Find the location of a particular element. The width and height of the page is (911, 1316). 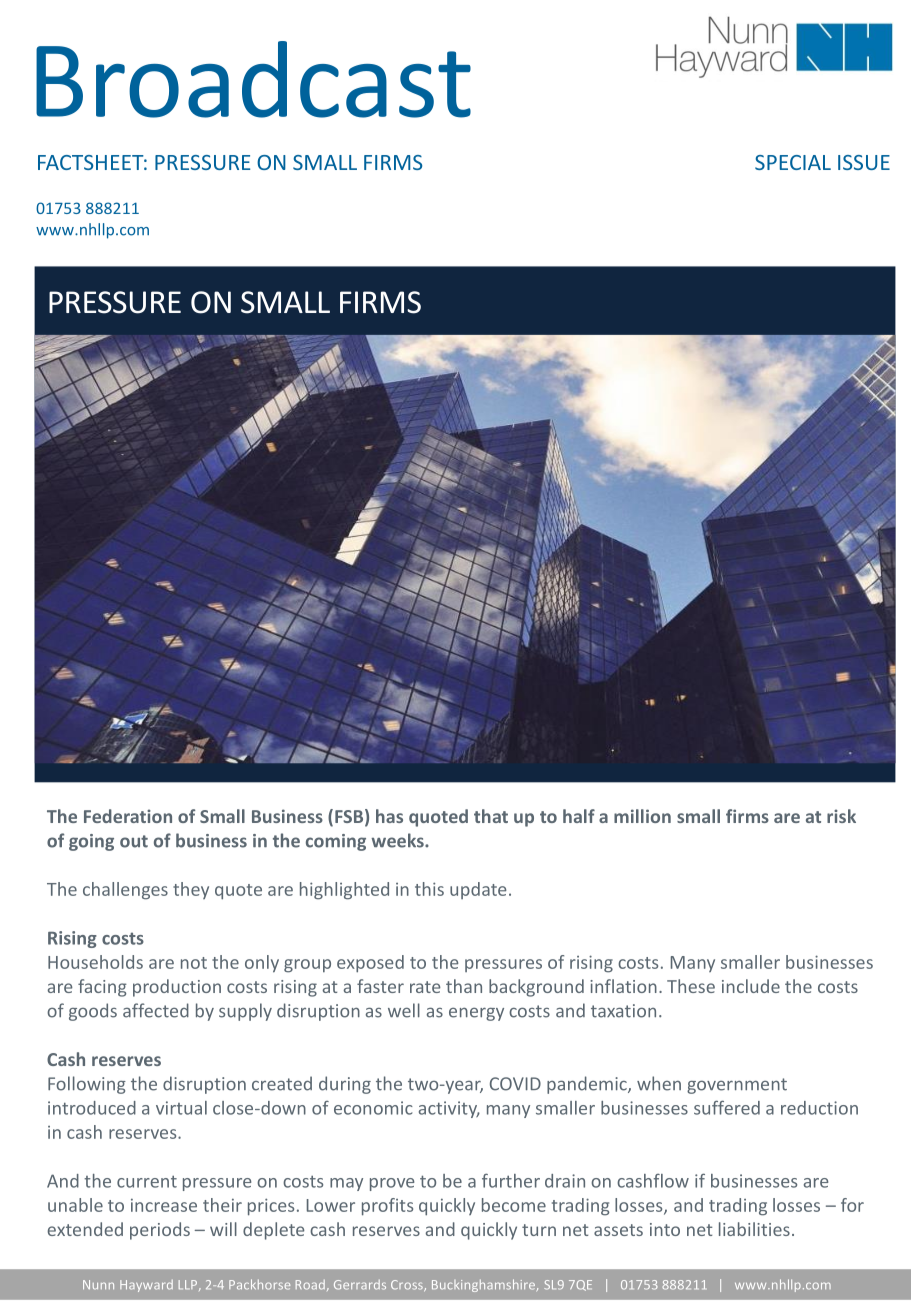

periods is located at coordinates (160, 1231).
